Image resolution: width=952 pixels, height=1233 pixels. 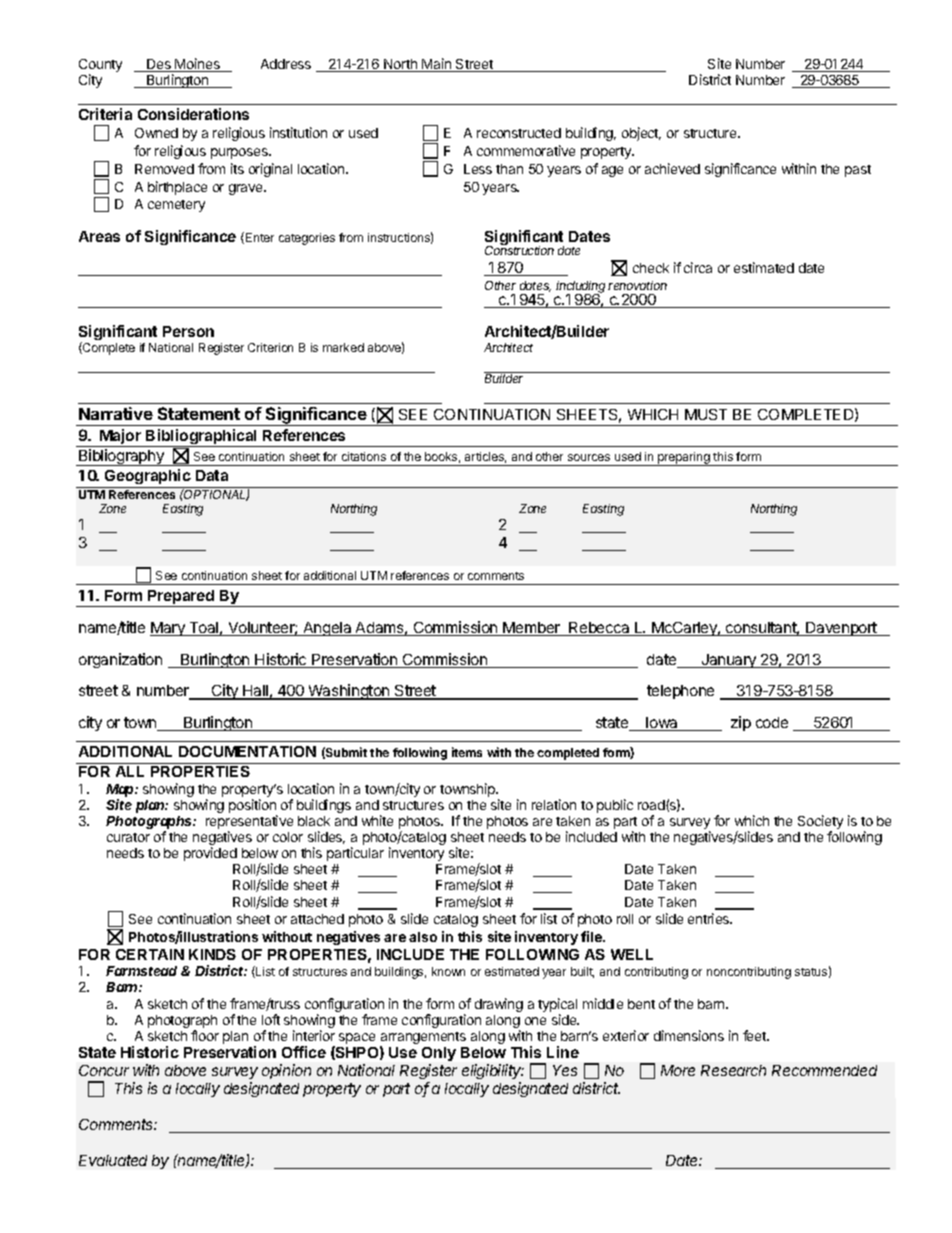 What do you see at coordinates (437, 65) in the screenshot?
I see `Main` at bounding box center [437, 65].
